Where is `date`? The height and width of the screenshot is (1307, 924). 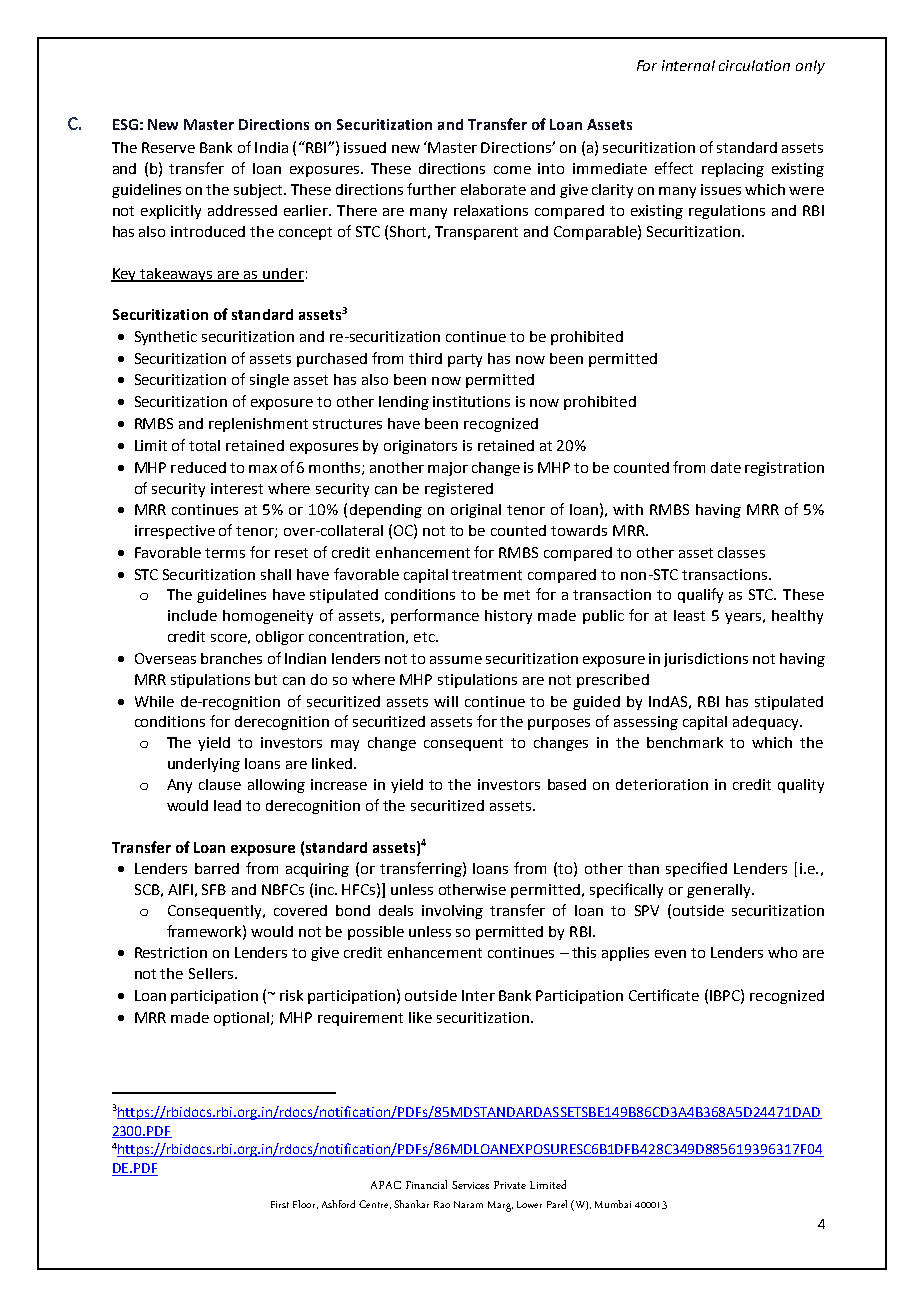
date is located at coordinates (726, 467).
